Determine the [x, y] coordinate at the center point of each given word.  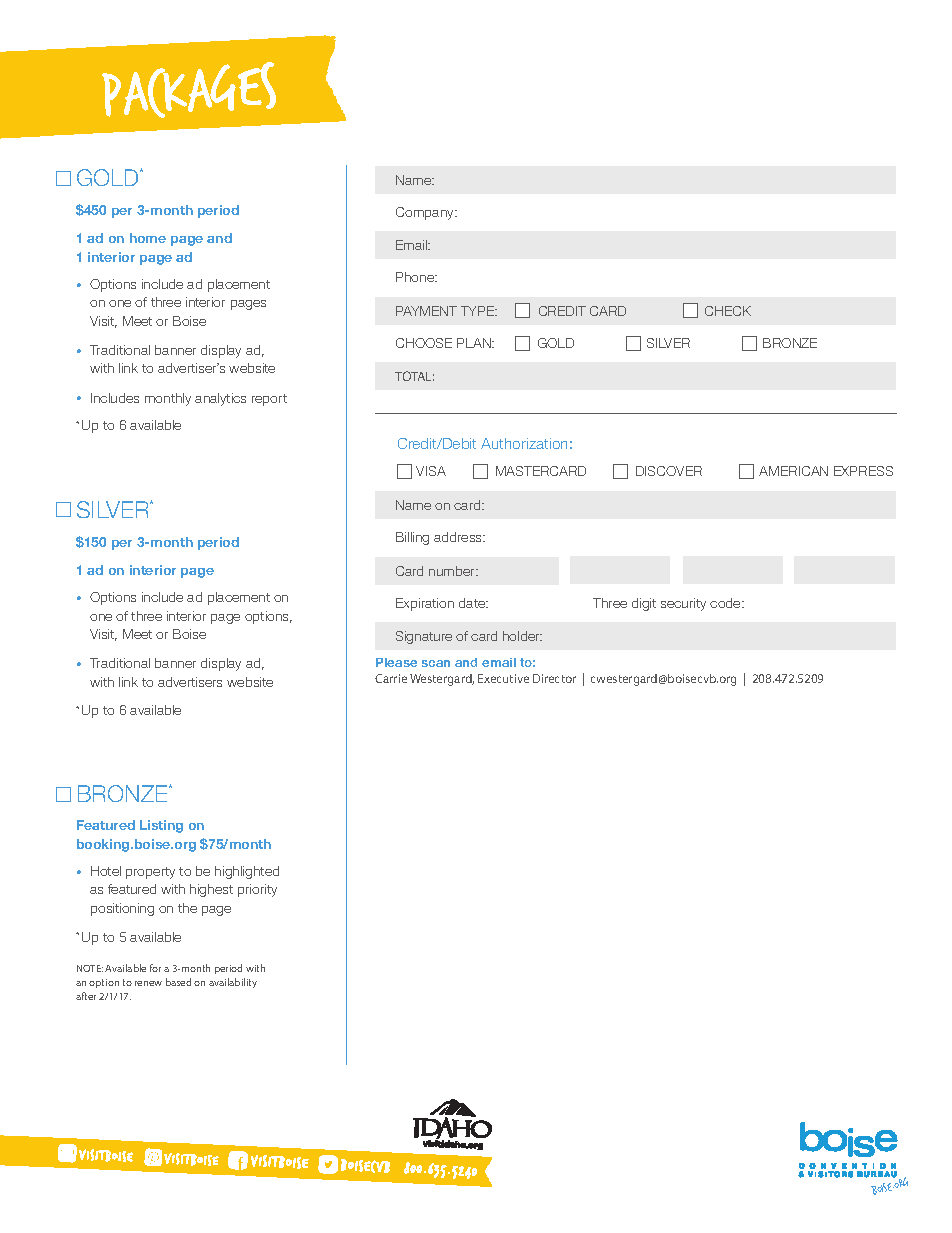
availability [233, 983]
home [148, 238]
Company [426, 213]
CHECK [728, 311]
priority [257, 890]
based [178, 982]
